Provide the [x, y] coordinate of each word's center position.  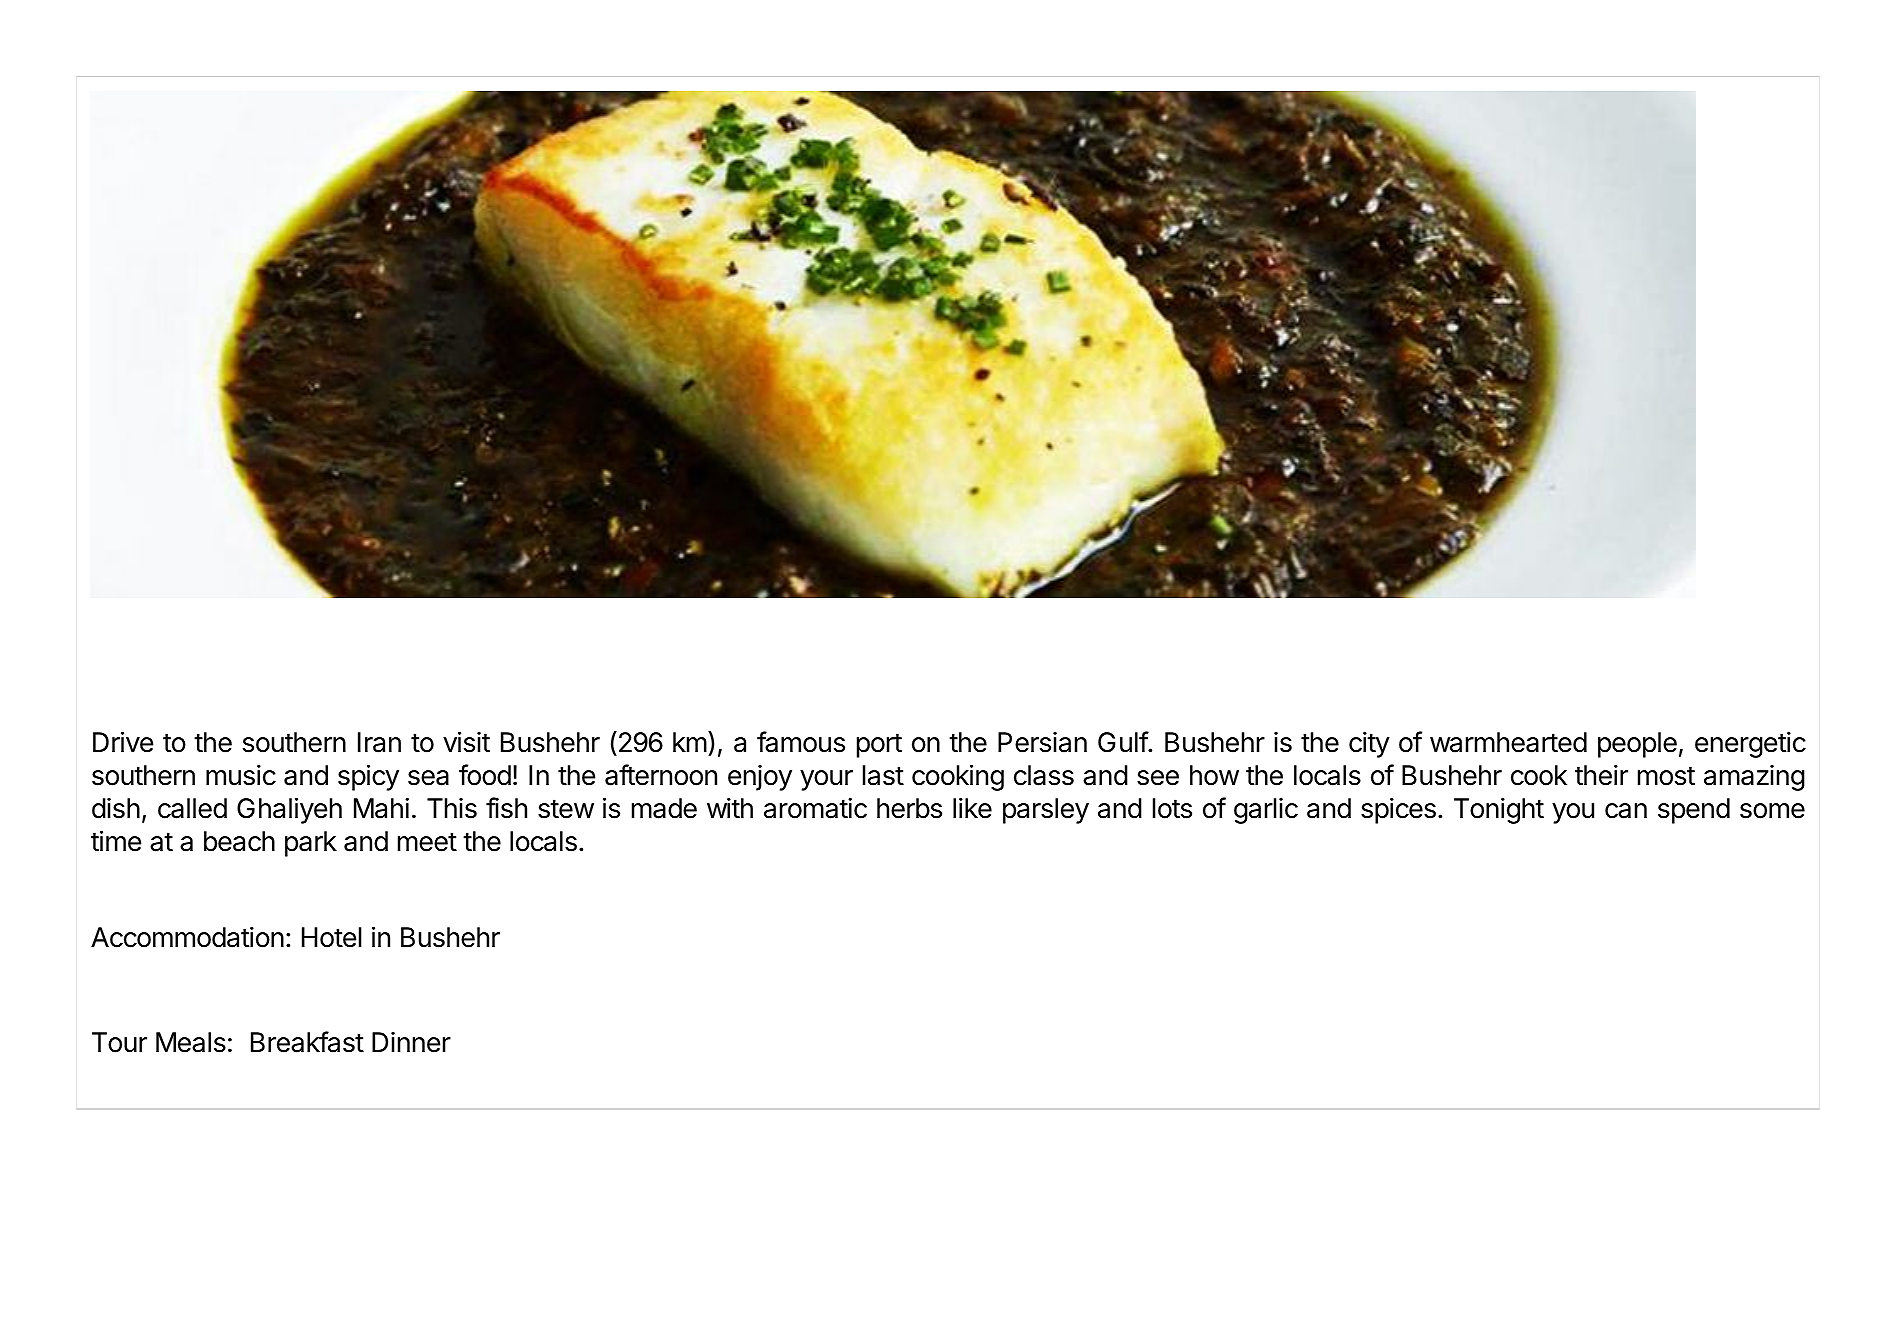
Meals [191, 1042]
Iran [379, 742]
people [1637, 745]
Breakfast [307, 1042]
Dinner [411, 1042]
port [879, 745]
